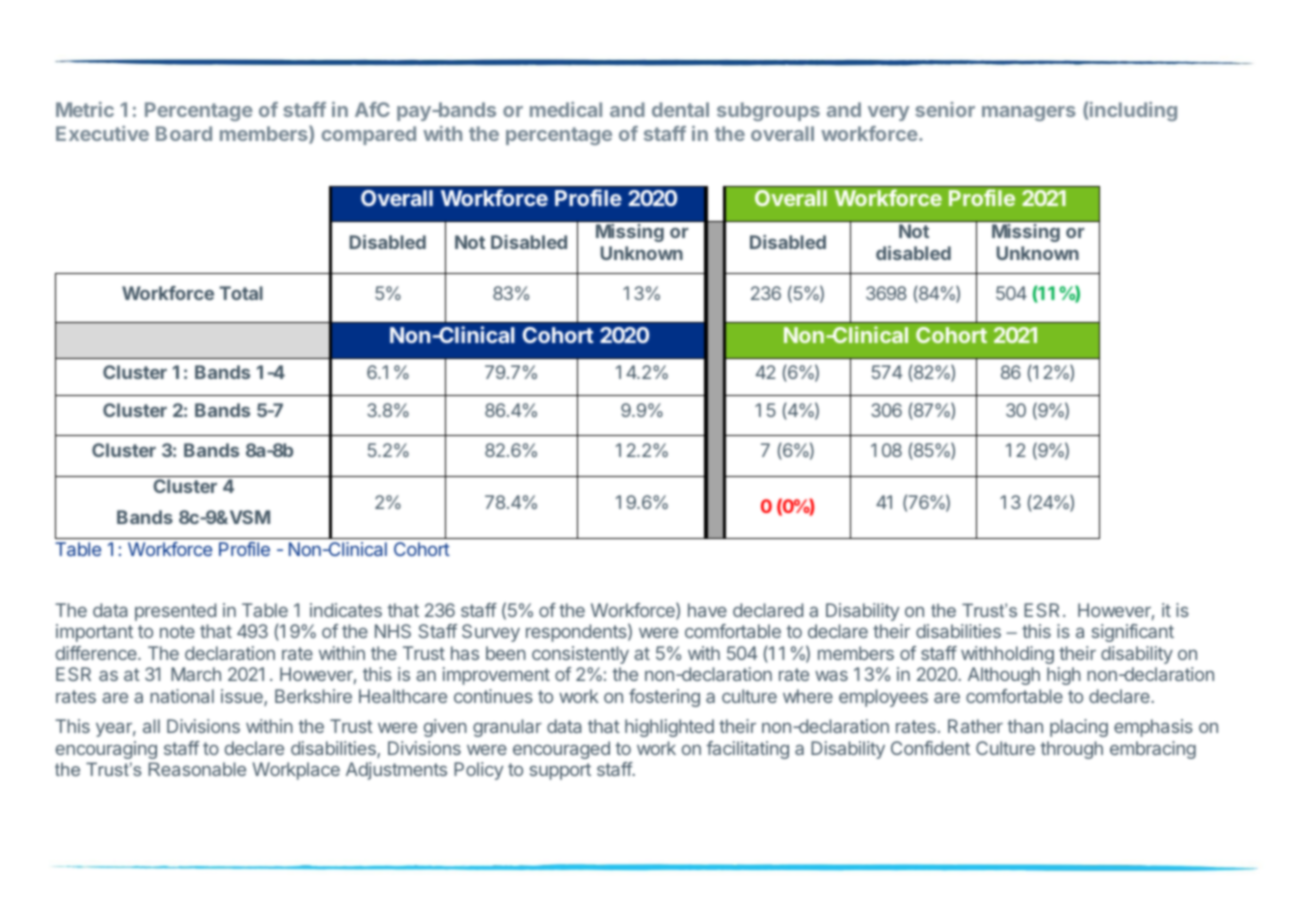 The width and height of the document is (1308, 924). What do you see at coordinates (491, 633) in the document?
I see `Survey` at bounding box center [491, 633].
